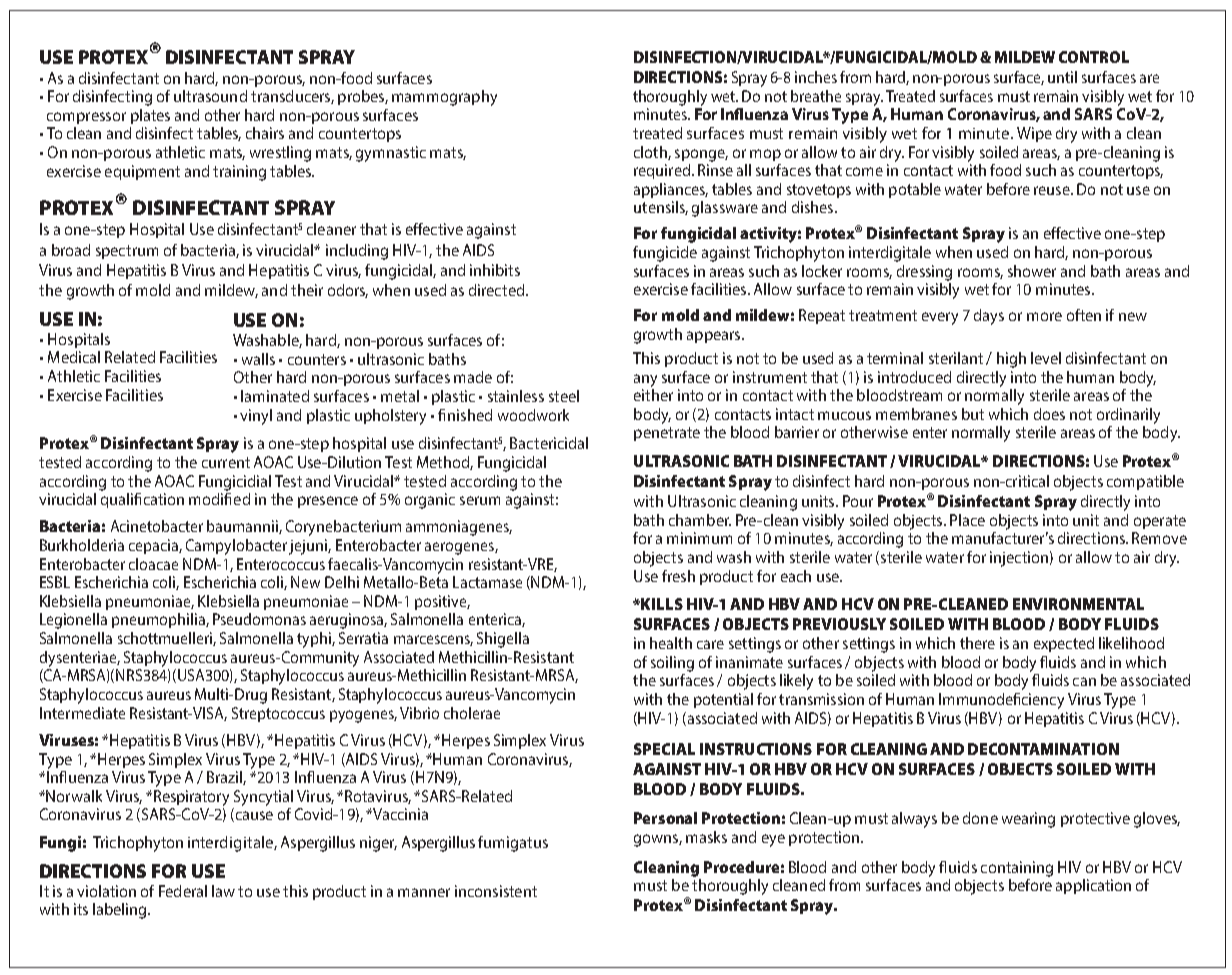 This screenshot has height=975, width=1232. I want to click on inconsistent, so click(496, 891).
